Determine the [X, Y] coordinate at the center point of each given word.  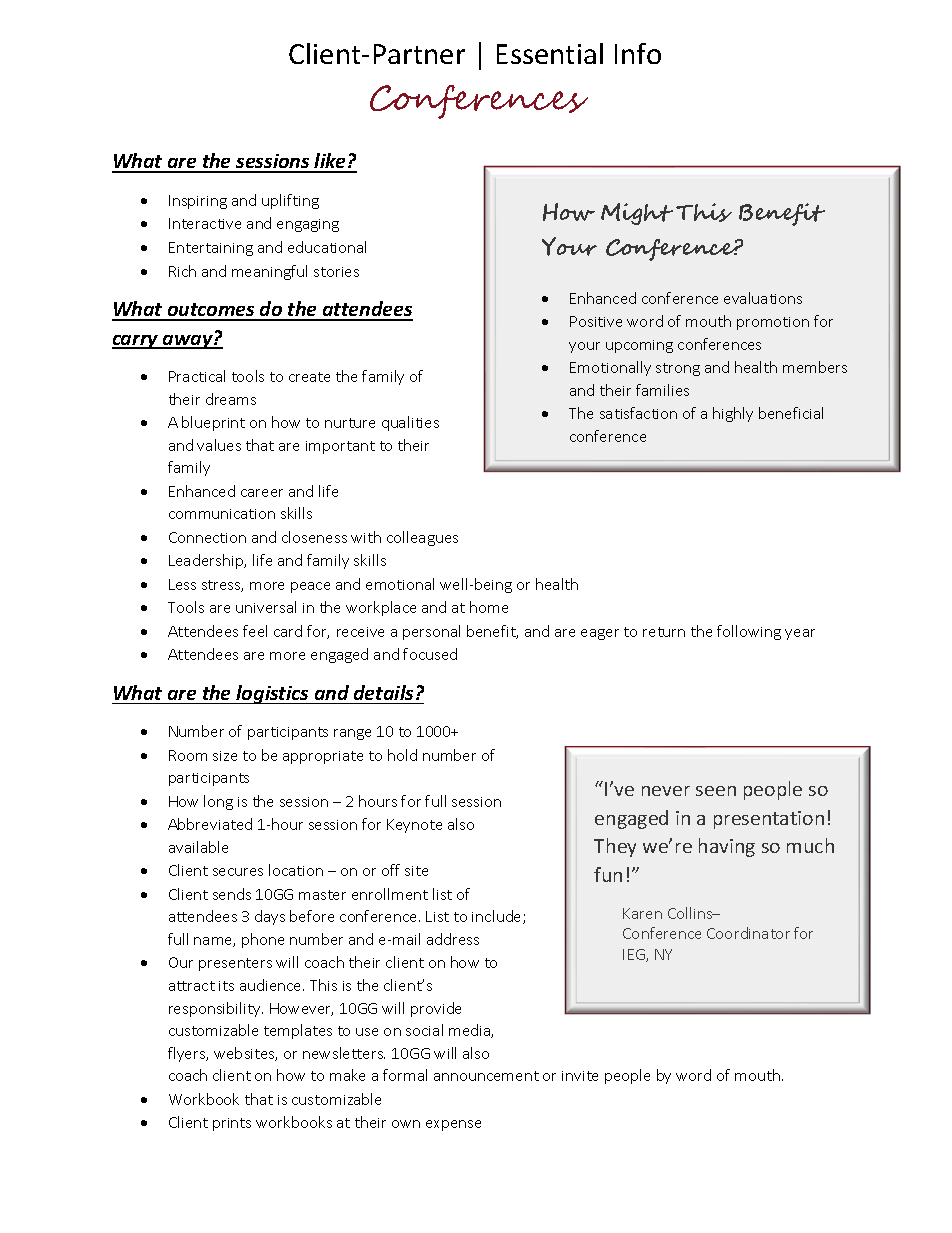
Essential [550, 53]
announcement [486, 1076]
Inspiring [198, 202]
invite [580, 1076]
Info [638, 53]
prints [232, 1124]
